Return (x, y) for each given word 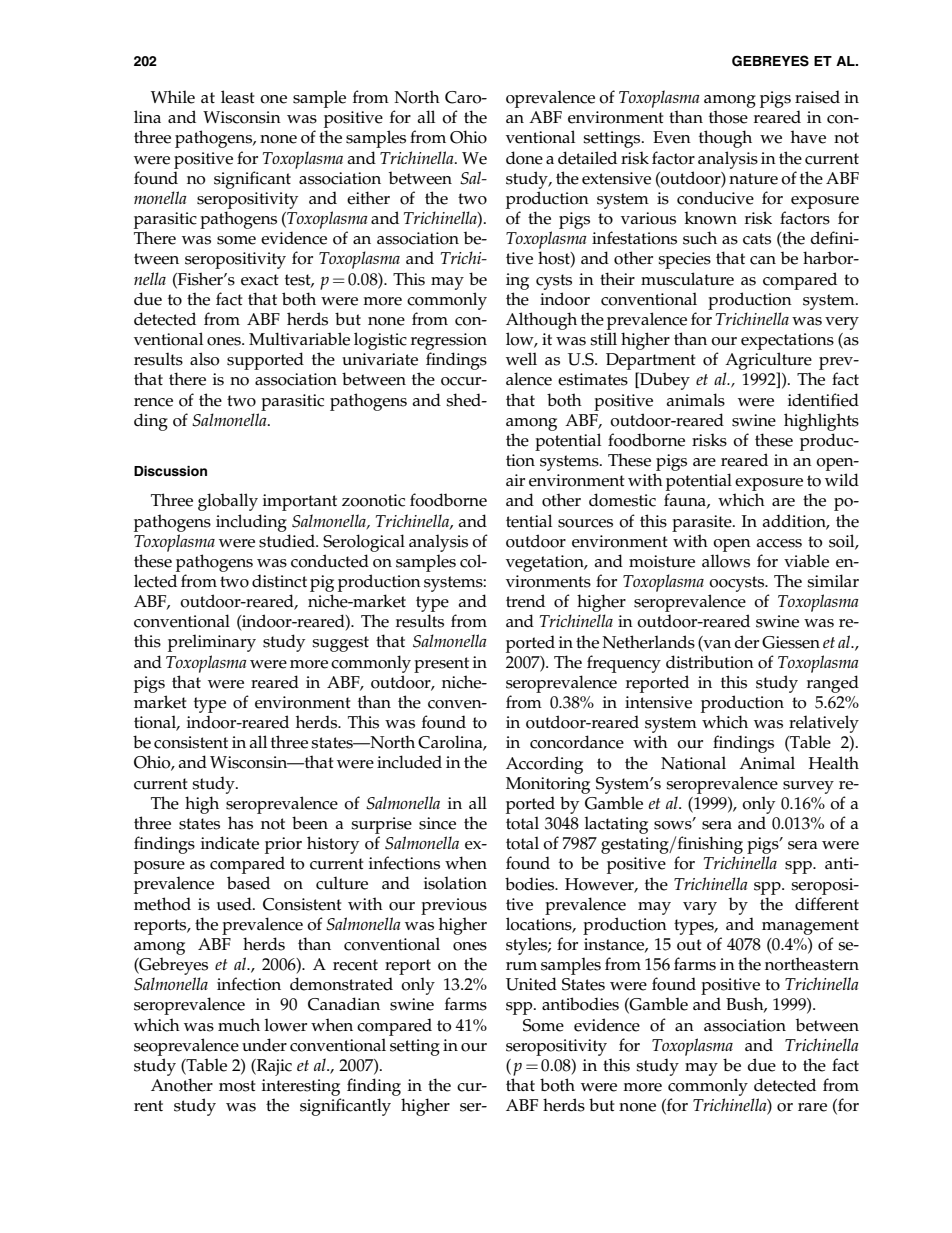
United (531, 984)
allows (726, 561)
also (204, 359)
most (237, 1086)
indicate (230, 843)
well (521, 359)
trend (525, 601)
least (238, 97)
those (728, 117)
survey (808, 787)
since (437, 823)
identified (823, 400)
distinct (279, 581)
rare (812, 1107)
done (524, 158)
